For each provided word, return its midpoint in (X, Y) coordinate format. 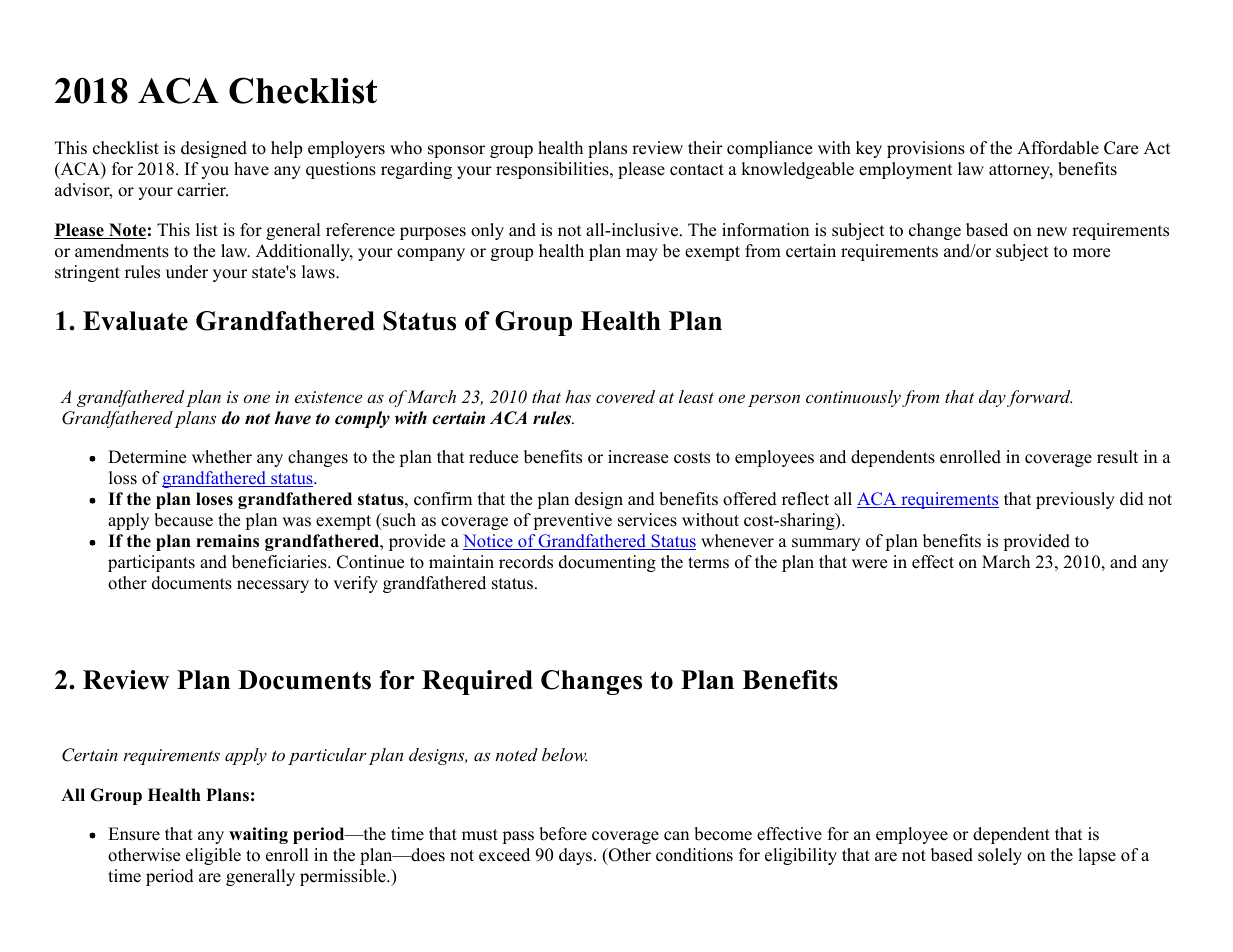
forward (1039, 398)
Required (477, 682)
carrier (202, 190)
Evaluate (135, 321)
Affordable (1058, 148)
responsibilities (553, 170)
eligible (213, 856)
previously (1075, 500)
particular (327, 756)
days (575, 856)
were (869, 564)
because (183, 520)
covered (625, 396)
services (647, 520)
